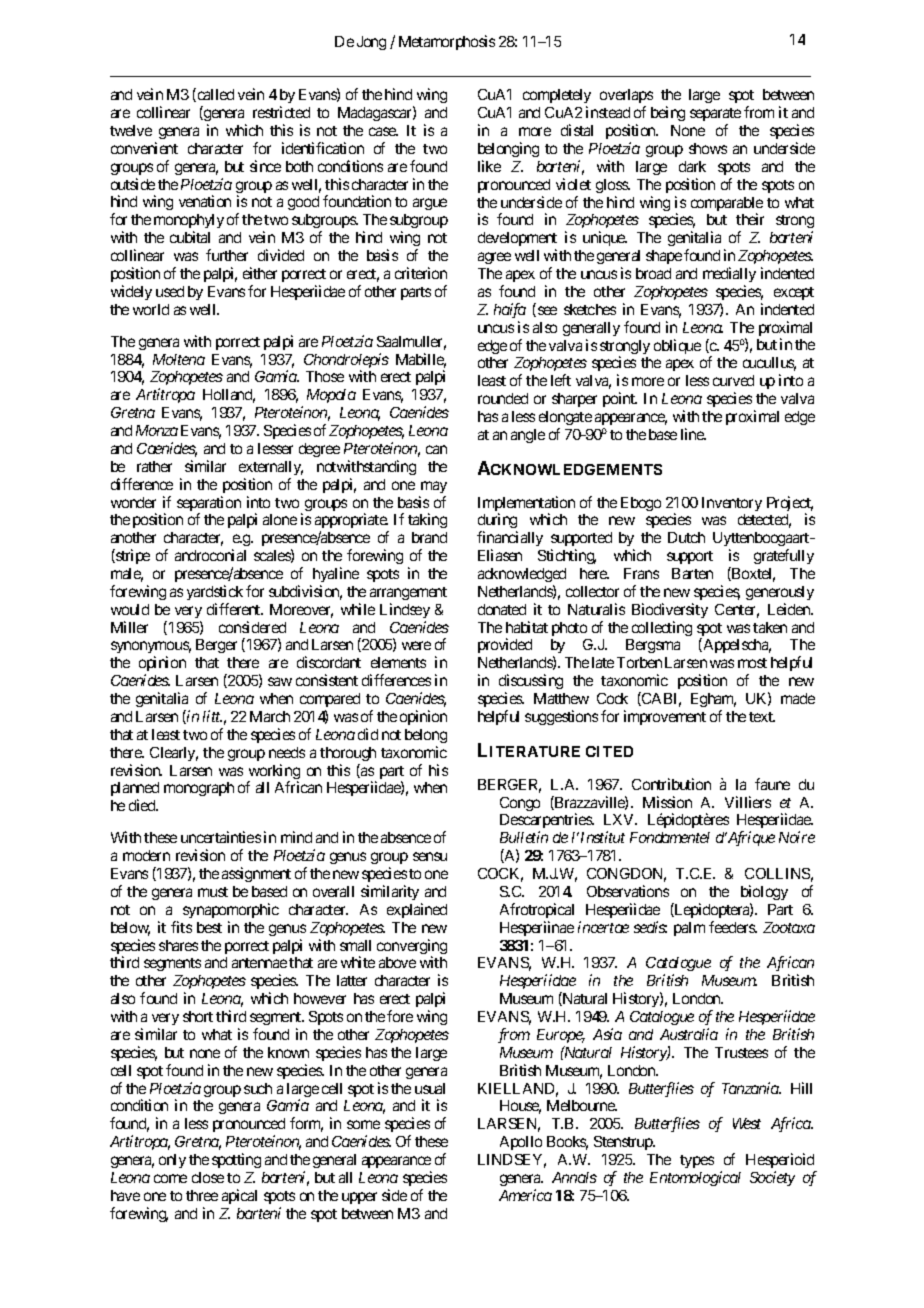 The height and width of the screenshot is (1308, 924). I want to click on Congo, so click(520, 804).
